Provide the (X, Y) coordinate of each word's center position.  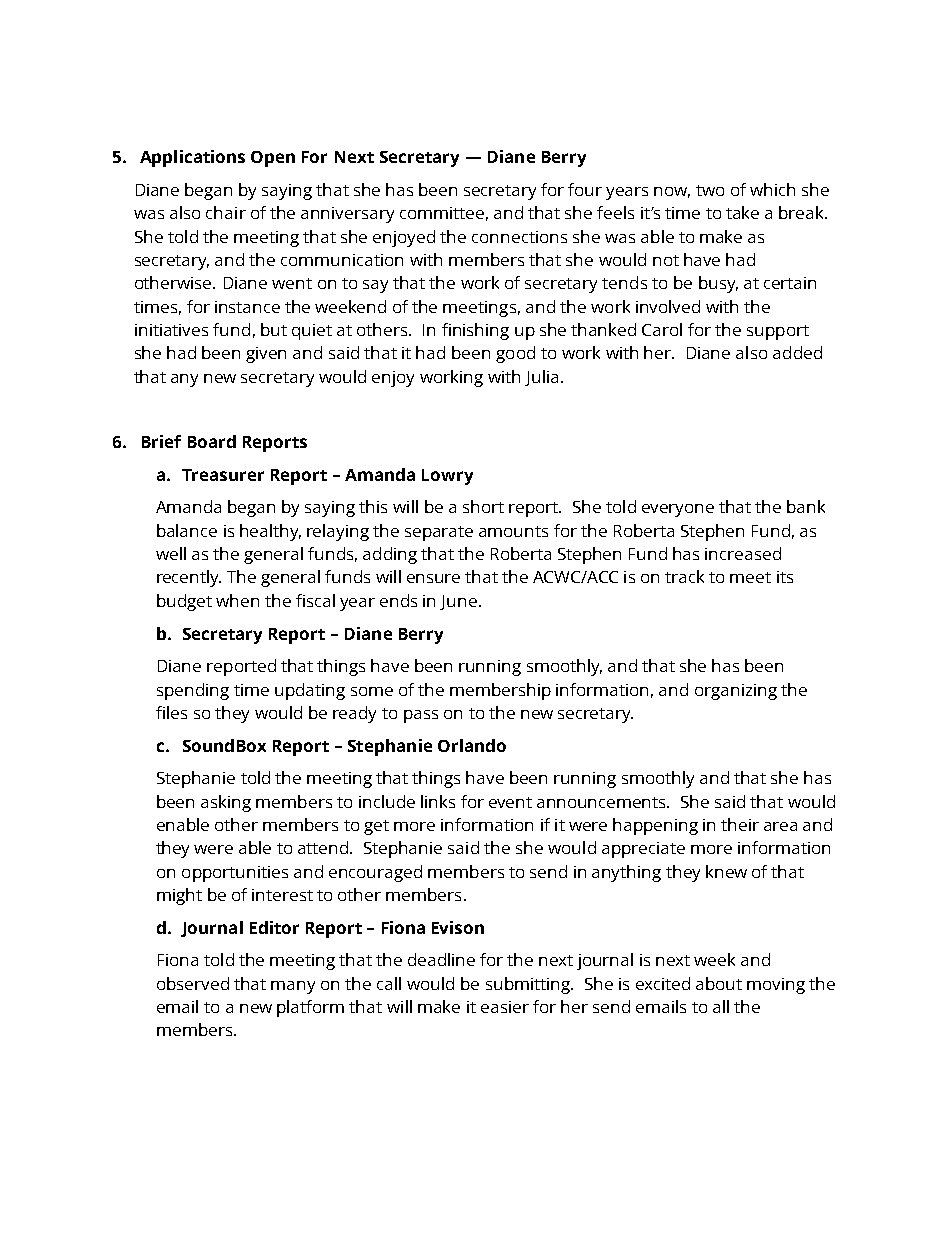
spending (193, 691)
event (510, 802)
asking (226, 803)
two (710, 190)
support (778, 332)
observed (193, 983)
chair (226, 212)
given (266, 355)
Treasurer (223, 475)
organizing (736, 692)
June (458, 602)
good (515, 354)
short (483, 506)
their (740, 824)
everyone (678, 510)
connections (519, 237)
